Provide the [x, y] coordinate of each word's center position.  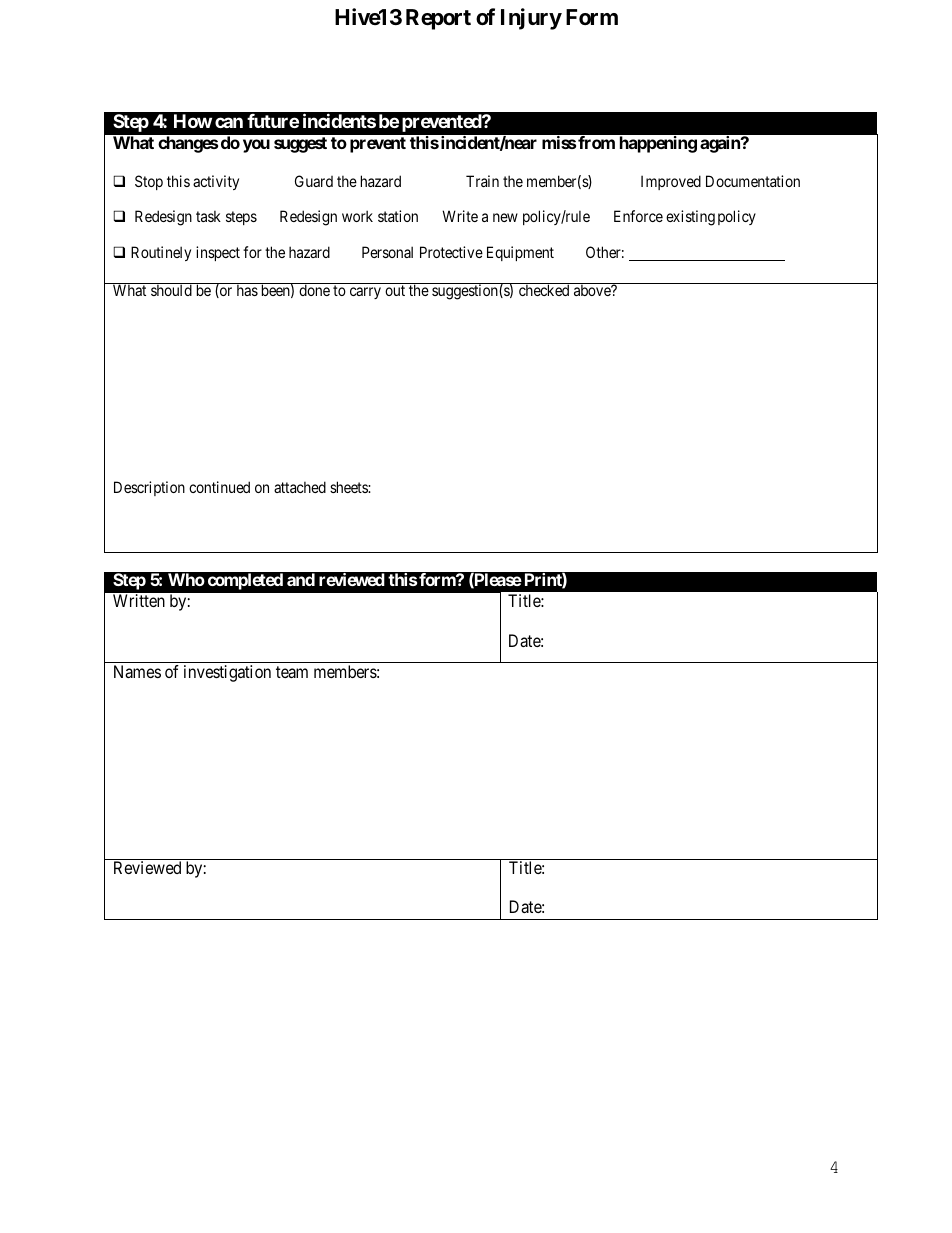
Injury [531, 19]
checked [544, 290]
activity [216, 182]
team [292, 672]
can [229, 122]
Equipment [520, 253]
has [247, 290]
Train [482, 181]
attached [300, 487]
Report [438, 19]
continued [219, 487]
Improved [671, 182]
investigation [227, 673]
